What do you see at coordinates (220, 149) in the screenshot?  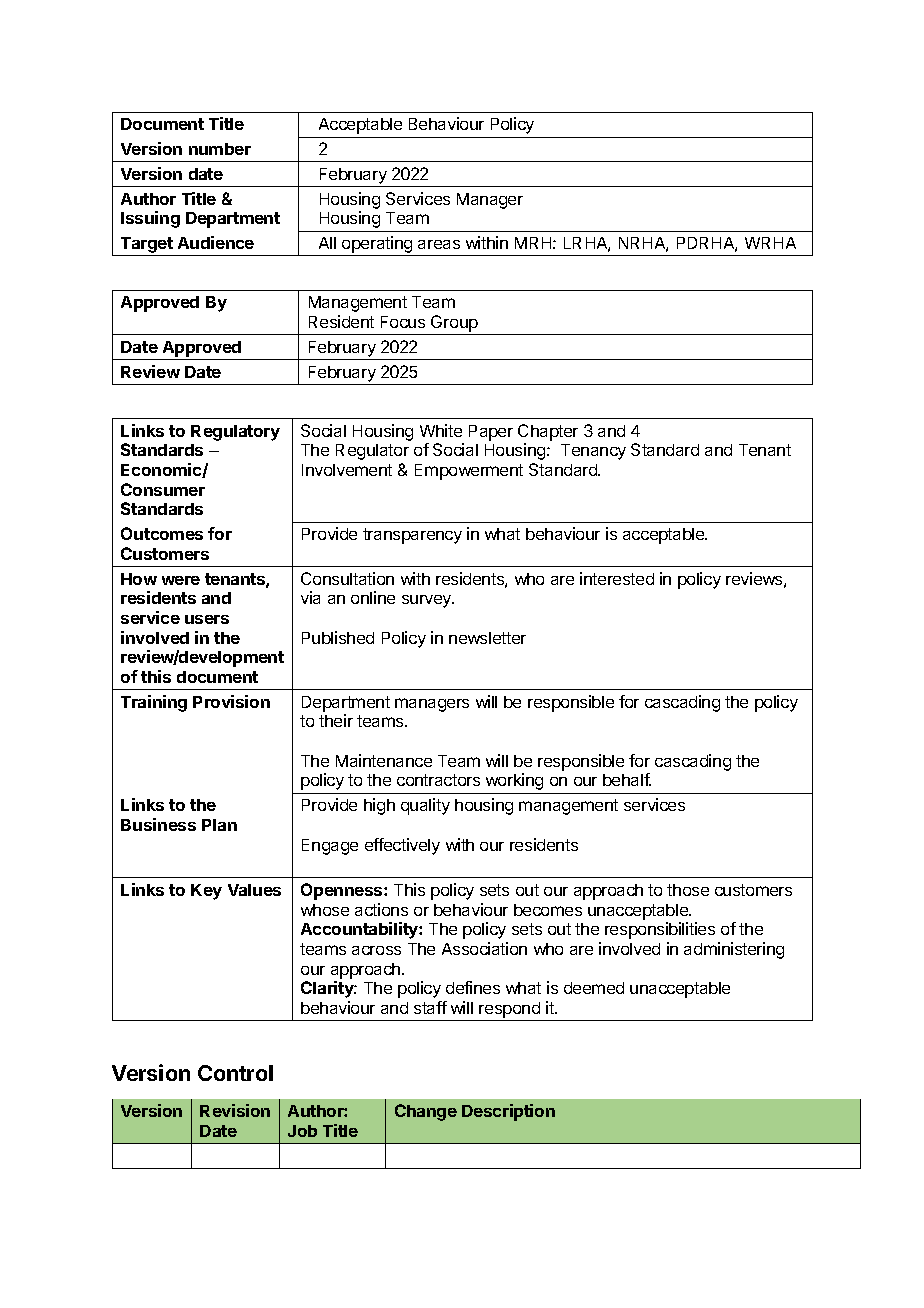 I see `number` at bounding box center [220, 149].
